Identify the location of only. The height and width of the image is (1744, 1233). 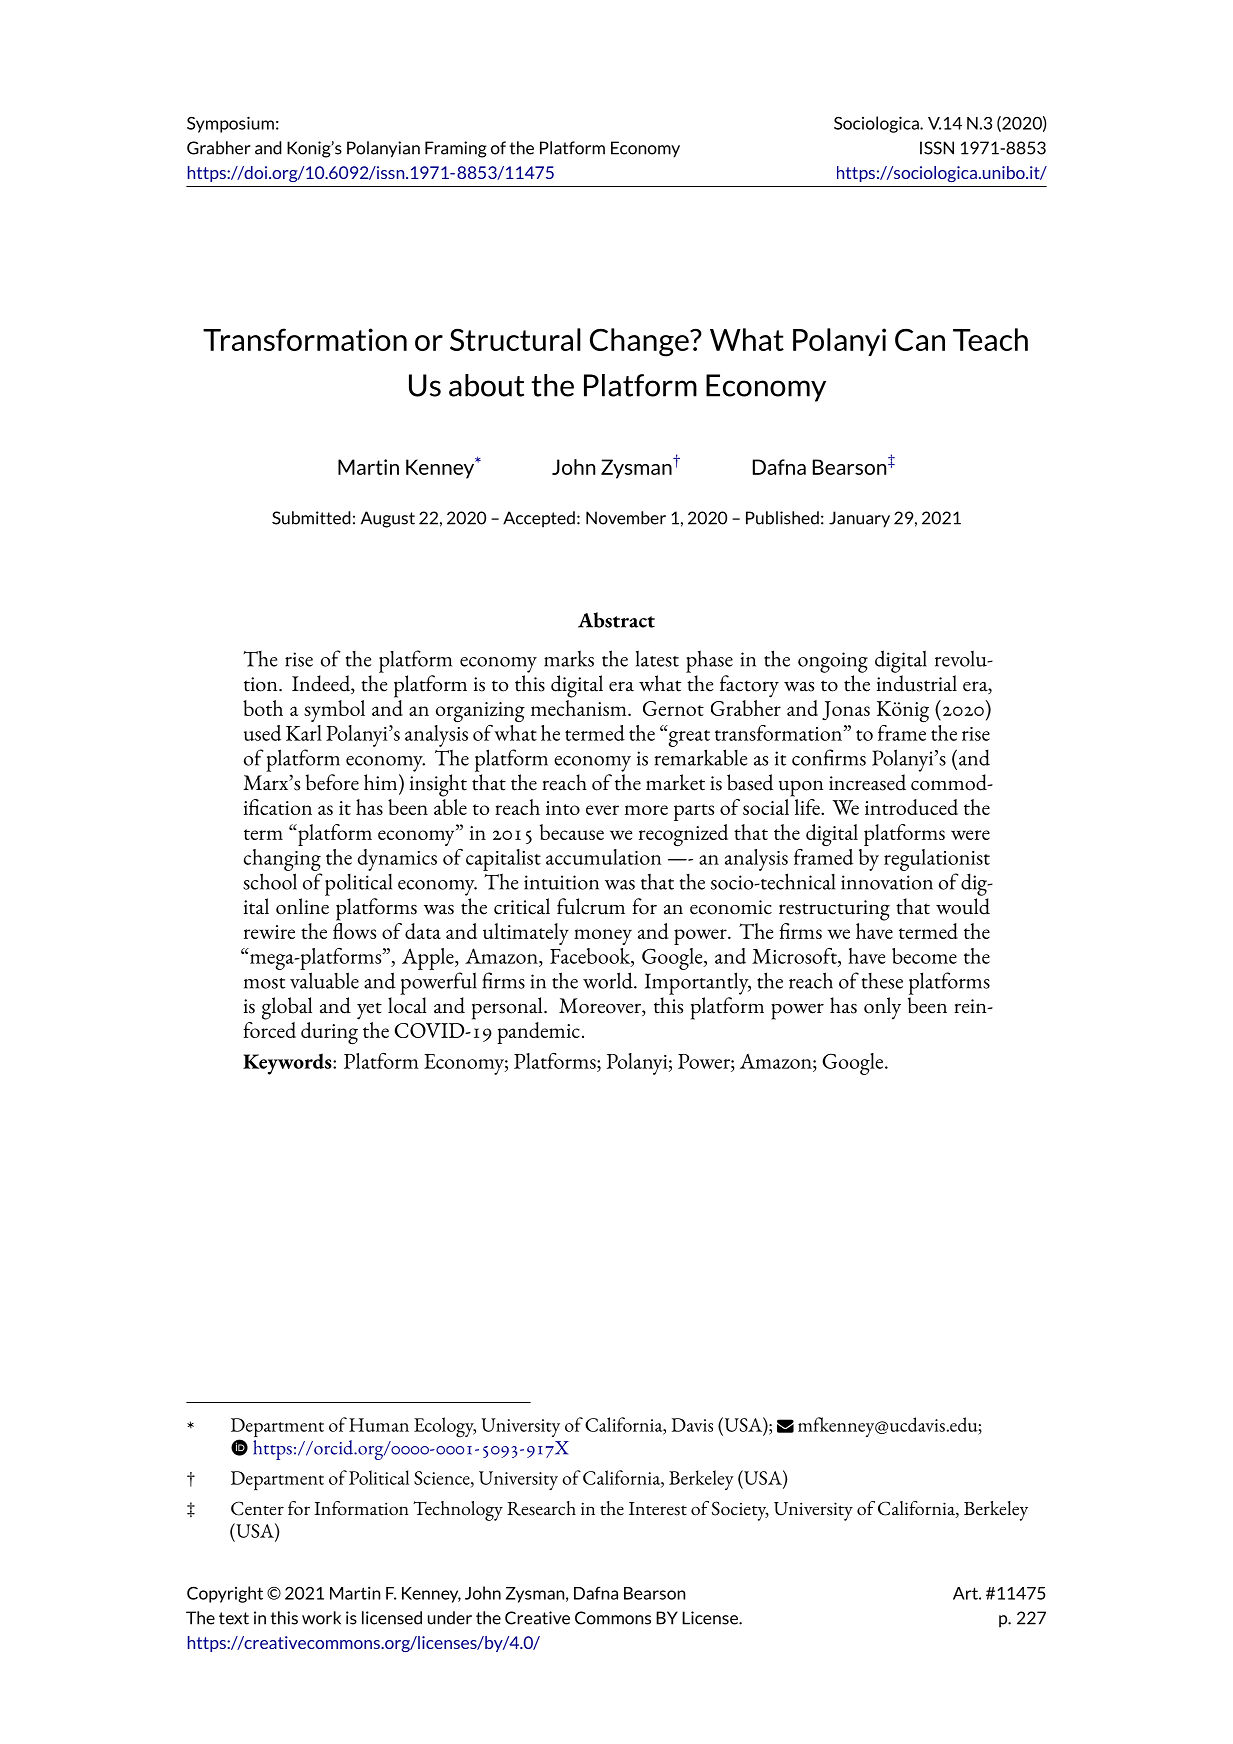
(882, 1008).
